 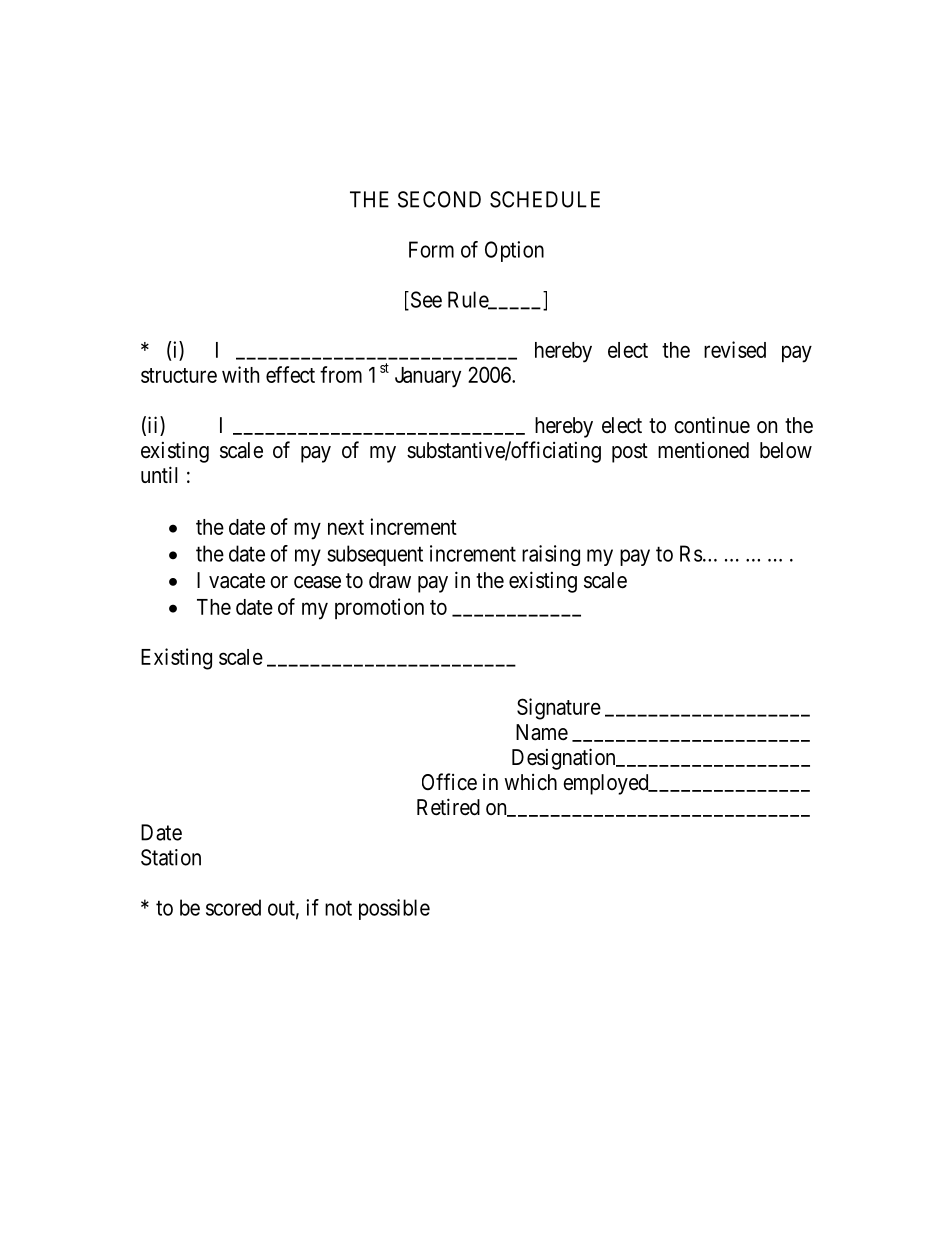 What do you see at coordinates (545, 199) in the screenshot?
I see `SCHEDULE` at bounding box center [545, 199].
